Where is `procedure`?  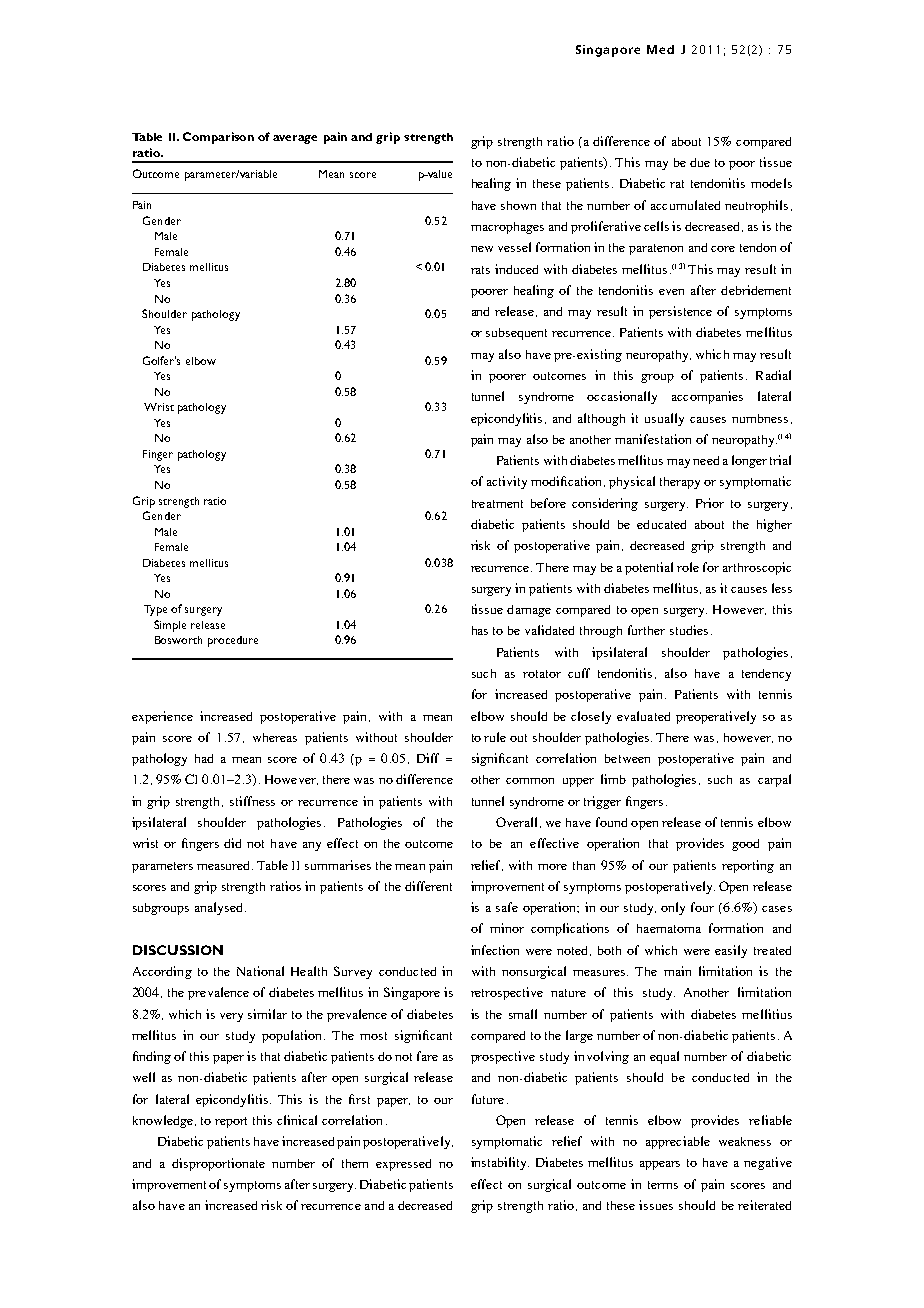 procedure is located at coordinates (233, 641).
